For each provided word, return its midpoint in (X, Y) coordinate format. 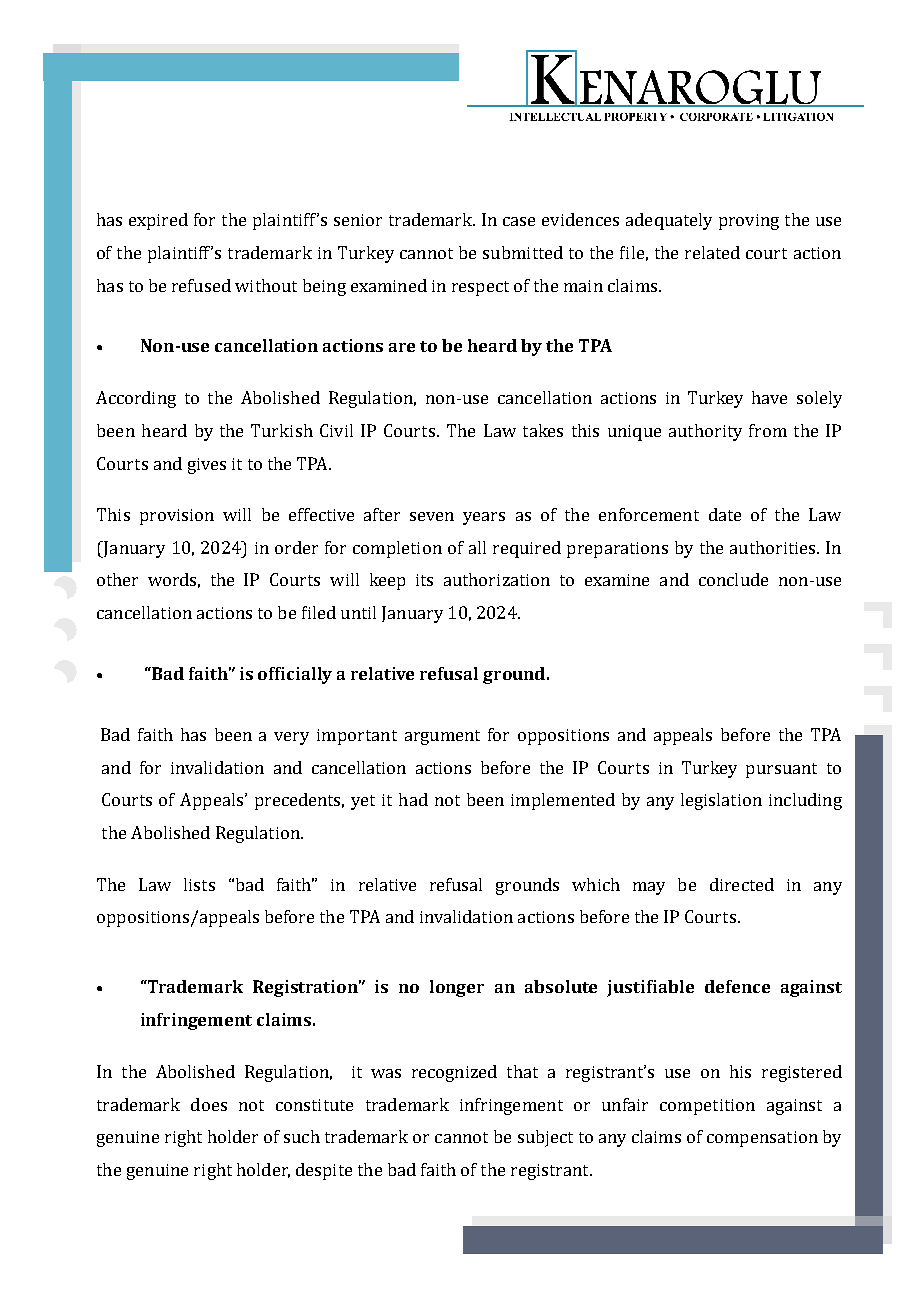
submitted (523, 252)
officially (295, 675)
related (712, 252)
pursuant (781, 770)
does (209, 1104)
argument (442, 737)
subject (545, 1138)
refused (201, 285)
